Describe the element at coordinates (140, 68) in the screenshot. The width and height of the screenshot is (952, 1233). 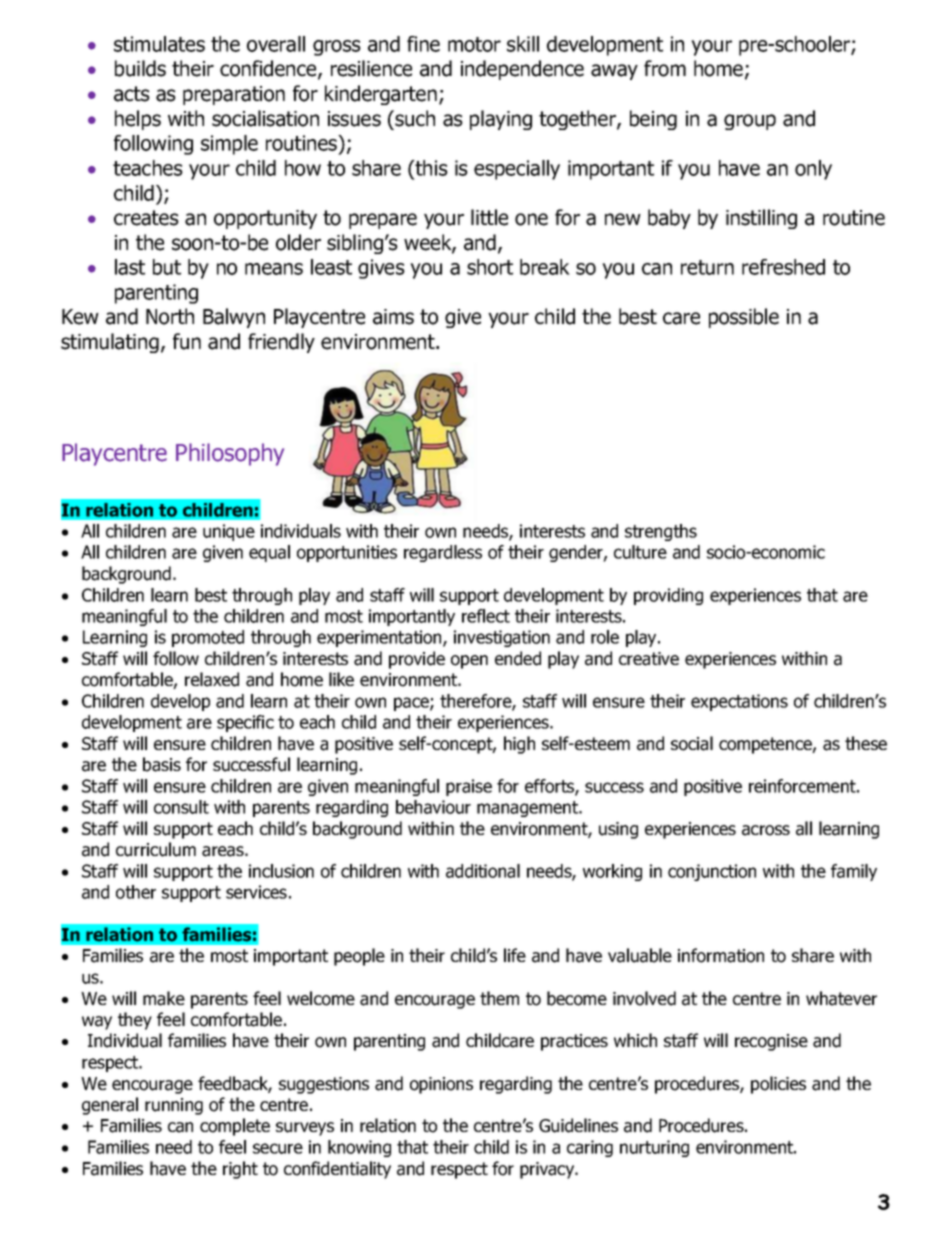
I see `builds` at that location.
